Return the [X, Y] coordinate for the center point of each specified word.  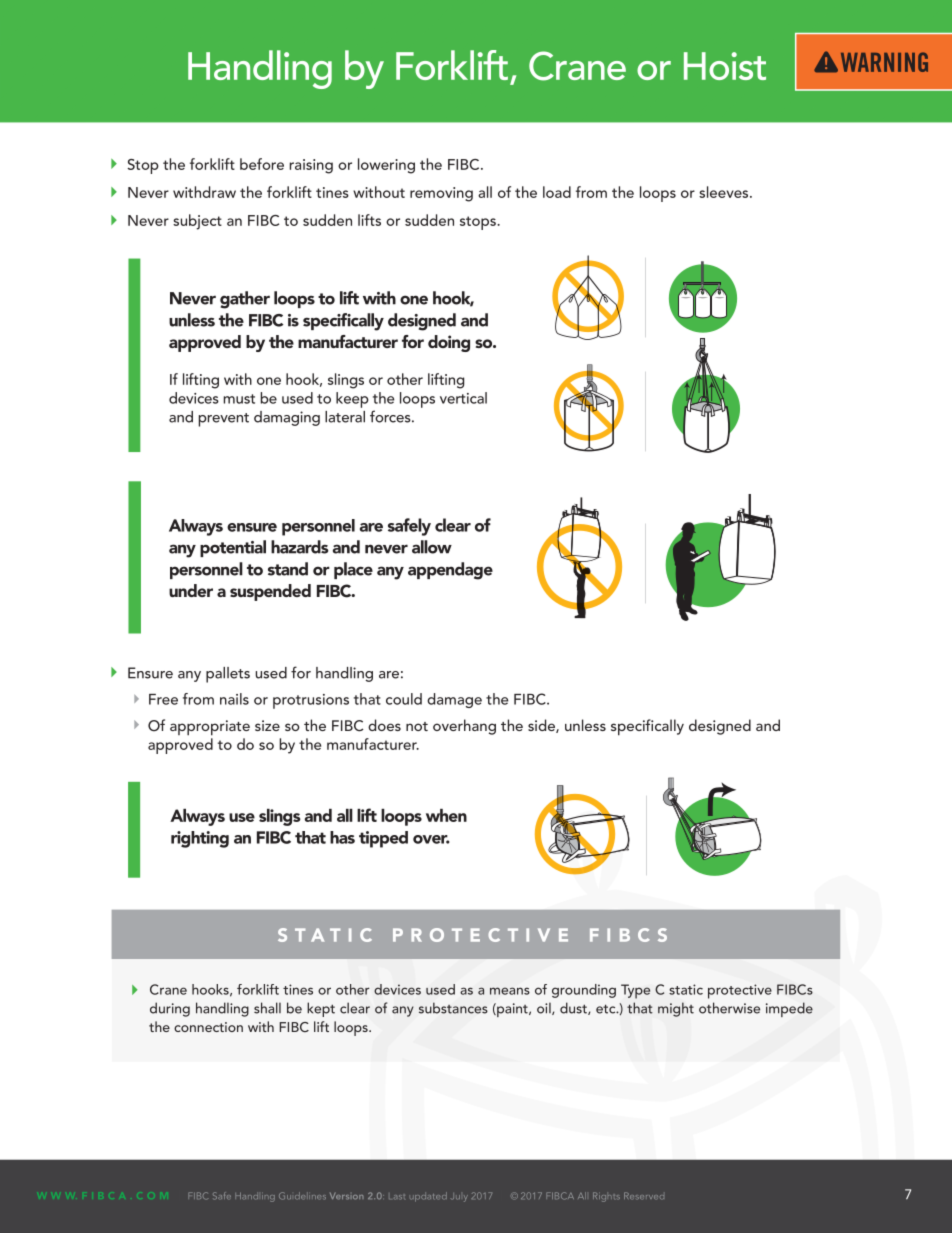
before [262, 164]
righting [200, 839]
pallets [228, 675]
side [542, 726]
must [239, 399]
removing [441, 194]
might [676, 1009]
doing [449, 343]
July [460, 1197]
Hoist [725, 66]
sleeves [725, 192]
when [446, 815]
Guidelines [302, 1196]
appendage [450, 571]
